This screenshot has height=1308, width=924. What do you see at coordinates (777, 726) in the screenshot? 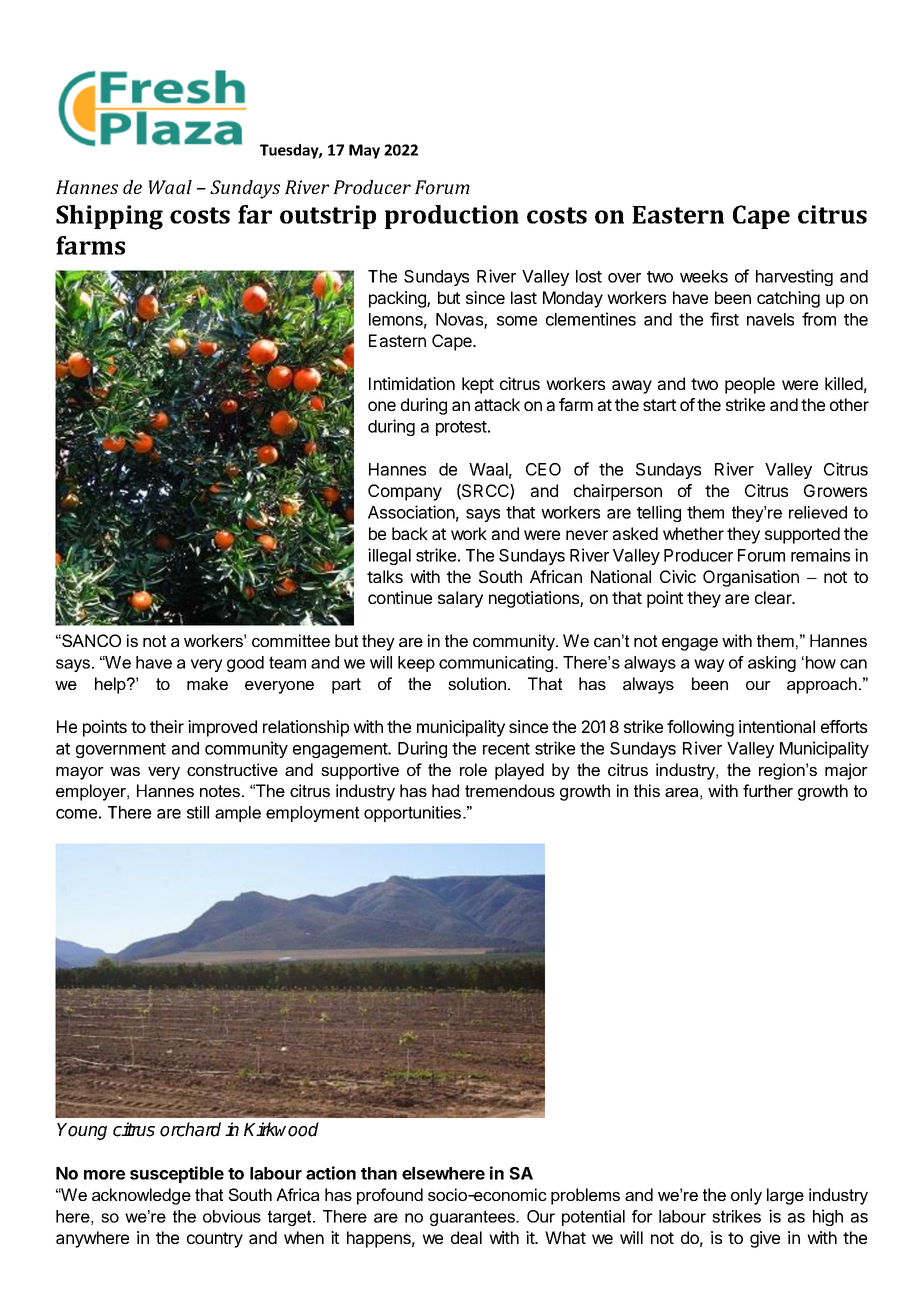
I see `intentional` at bounding box center [777, 726].
